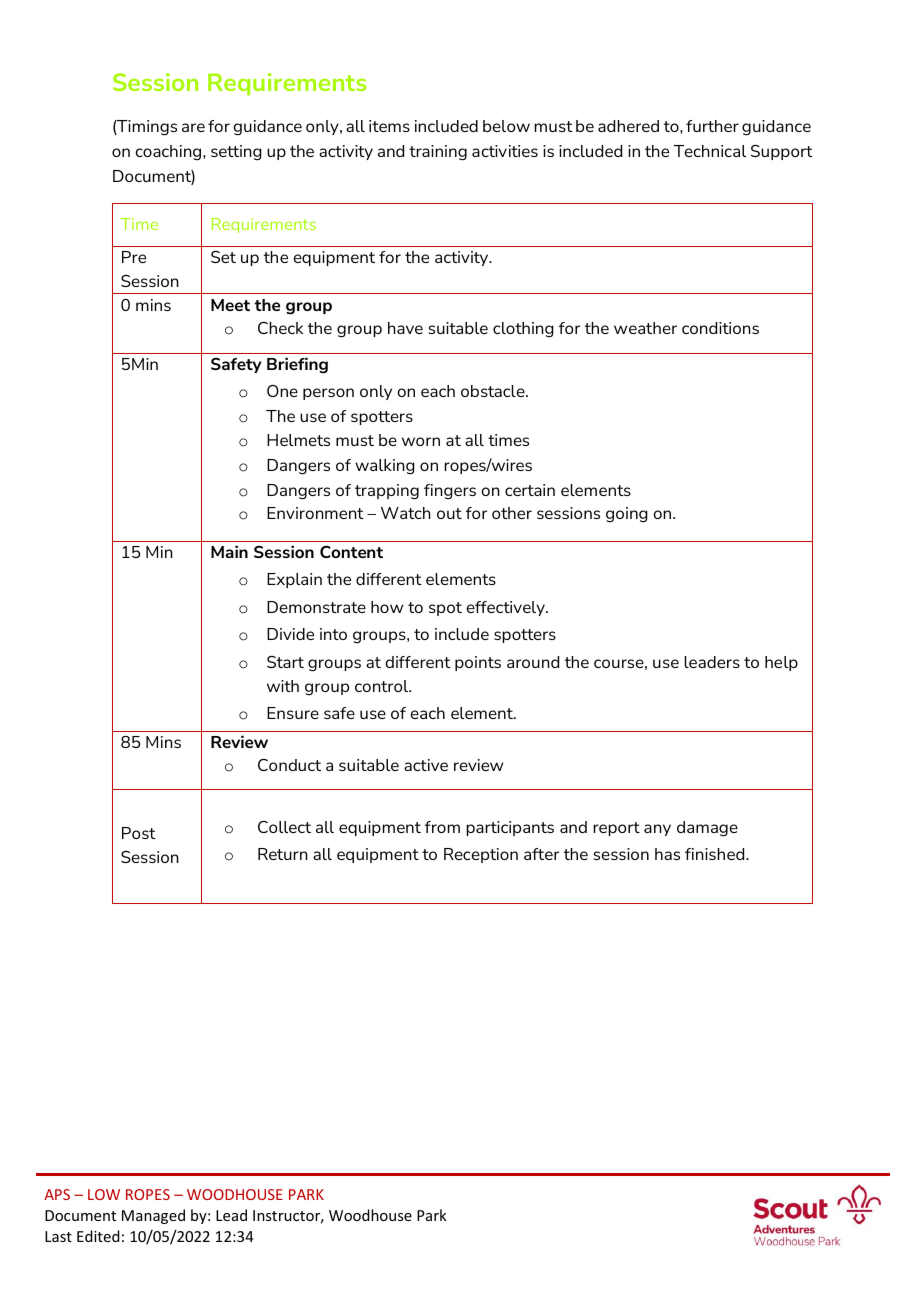 The height and width of the screenshot is (1308, 924). Describe the element at coordinates (627, 515) in the screenshot. I see `going` at that location.
